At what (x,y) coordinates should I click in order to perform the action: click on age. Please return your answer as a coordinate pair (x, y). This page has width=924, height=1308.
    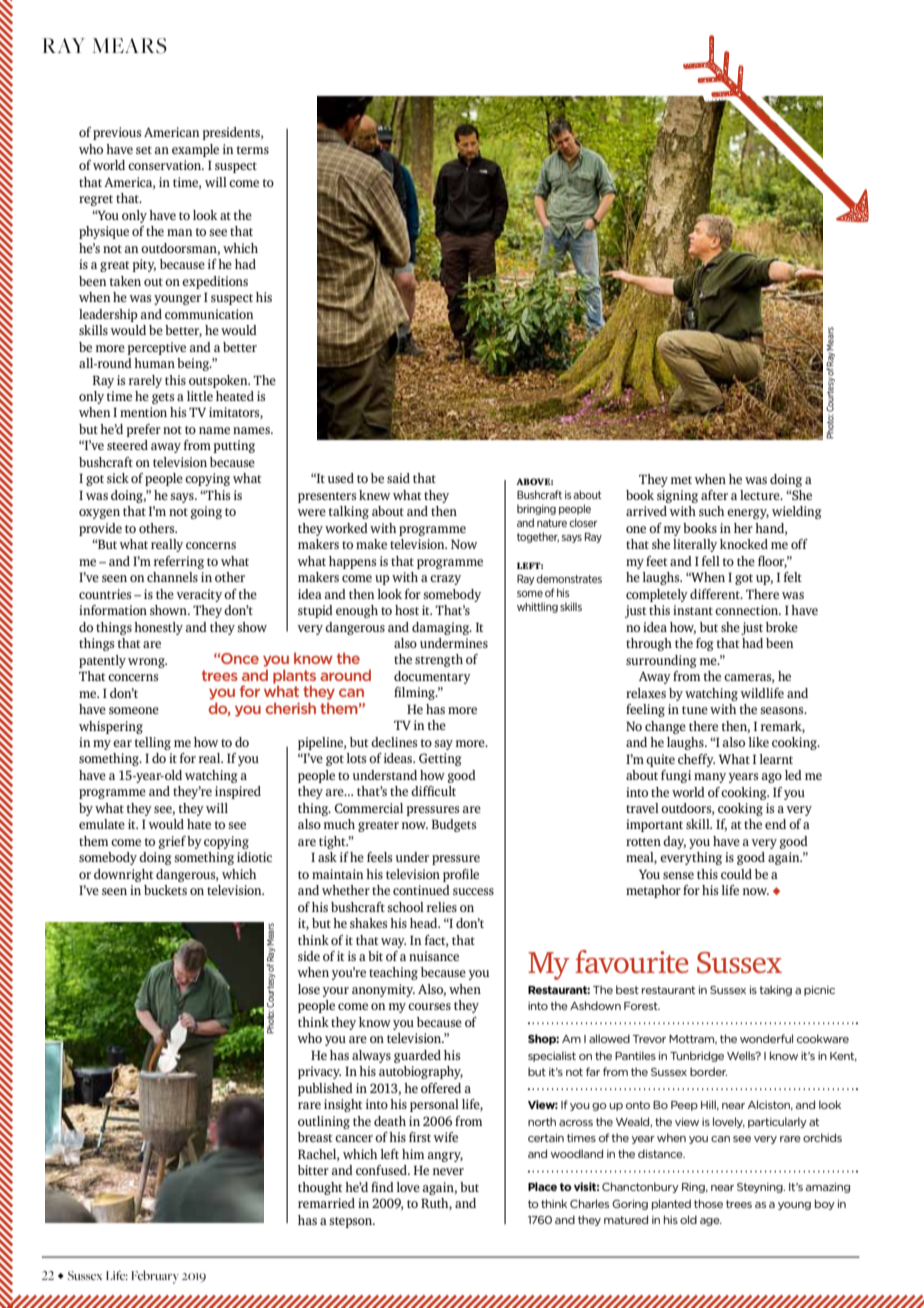
    Looking at the image, I should click on (711, 1222).
